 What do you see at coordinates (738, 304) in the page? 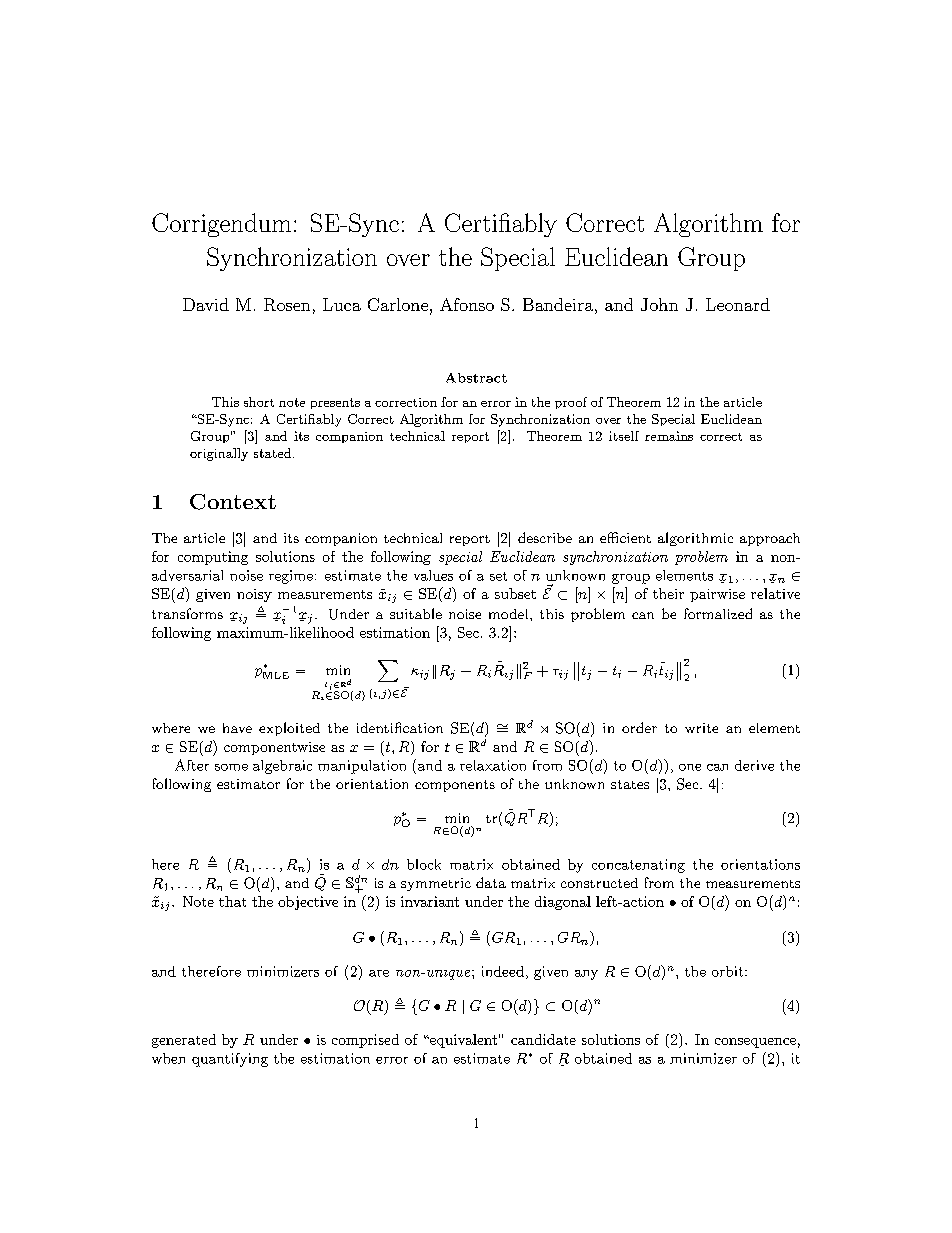
I see `Leonard` at bounding box center [738, 304].
